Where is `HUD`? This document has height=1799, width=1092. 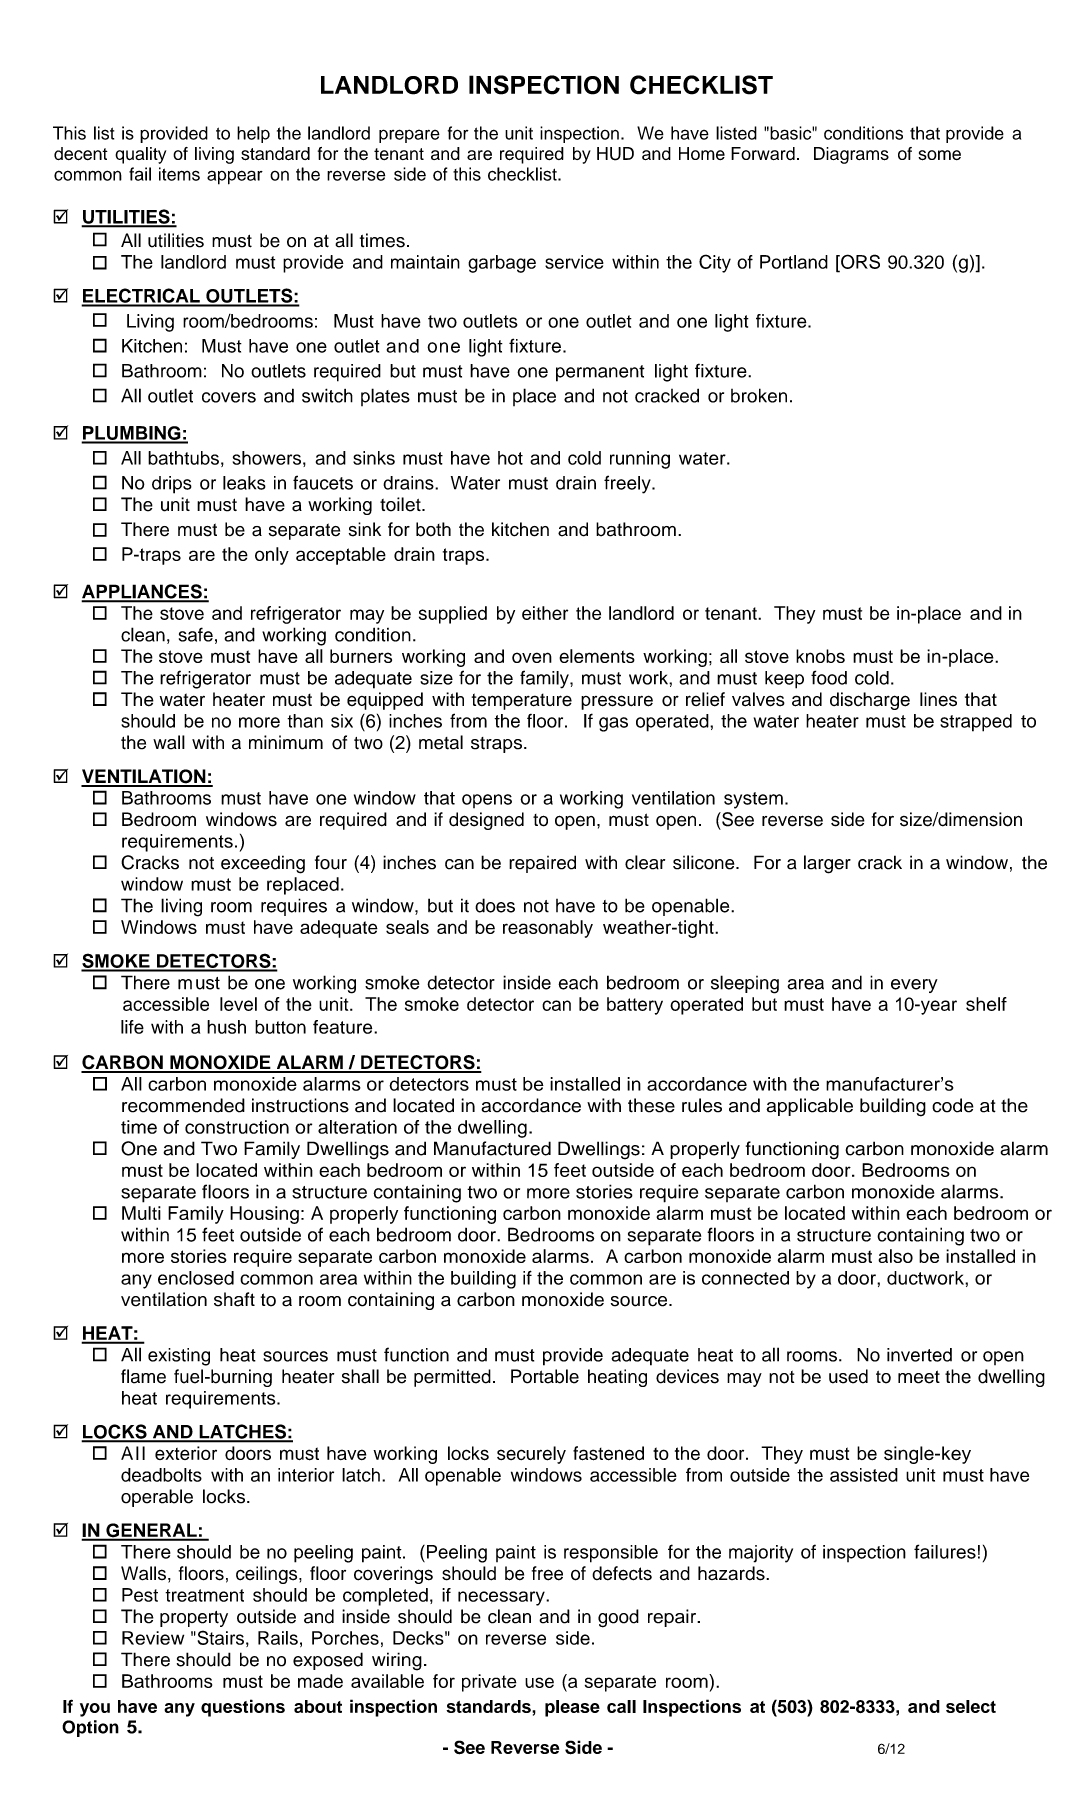 HUD is located at coordinates (615, 154).
